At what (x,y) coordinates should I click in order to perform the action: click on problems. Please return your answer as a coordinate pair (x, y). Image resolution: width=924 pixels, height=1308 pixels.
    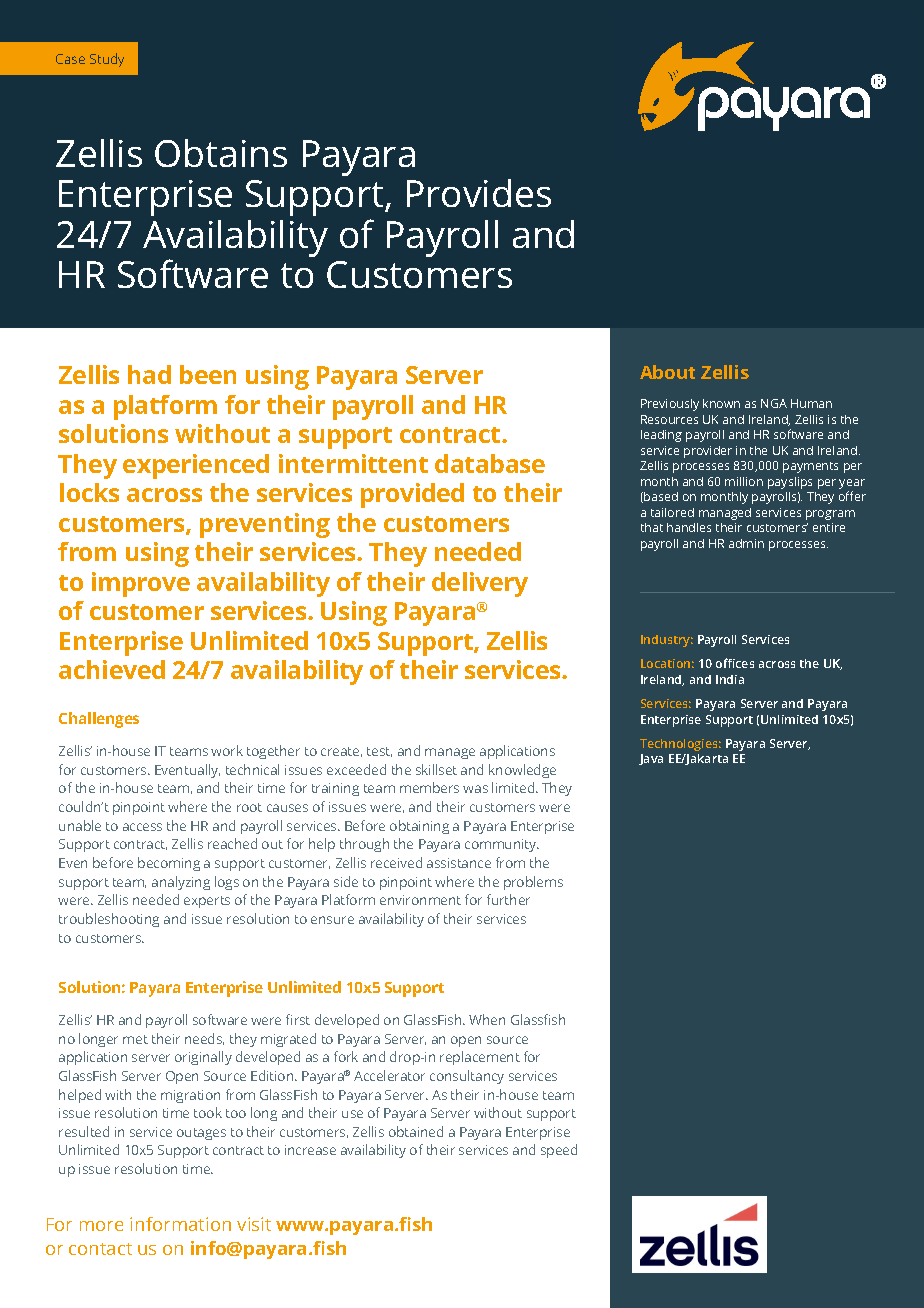
    Looking at the image, I should click on (533, 883).
